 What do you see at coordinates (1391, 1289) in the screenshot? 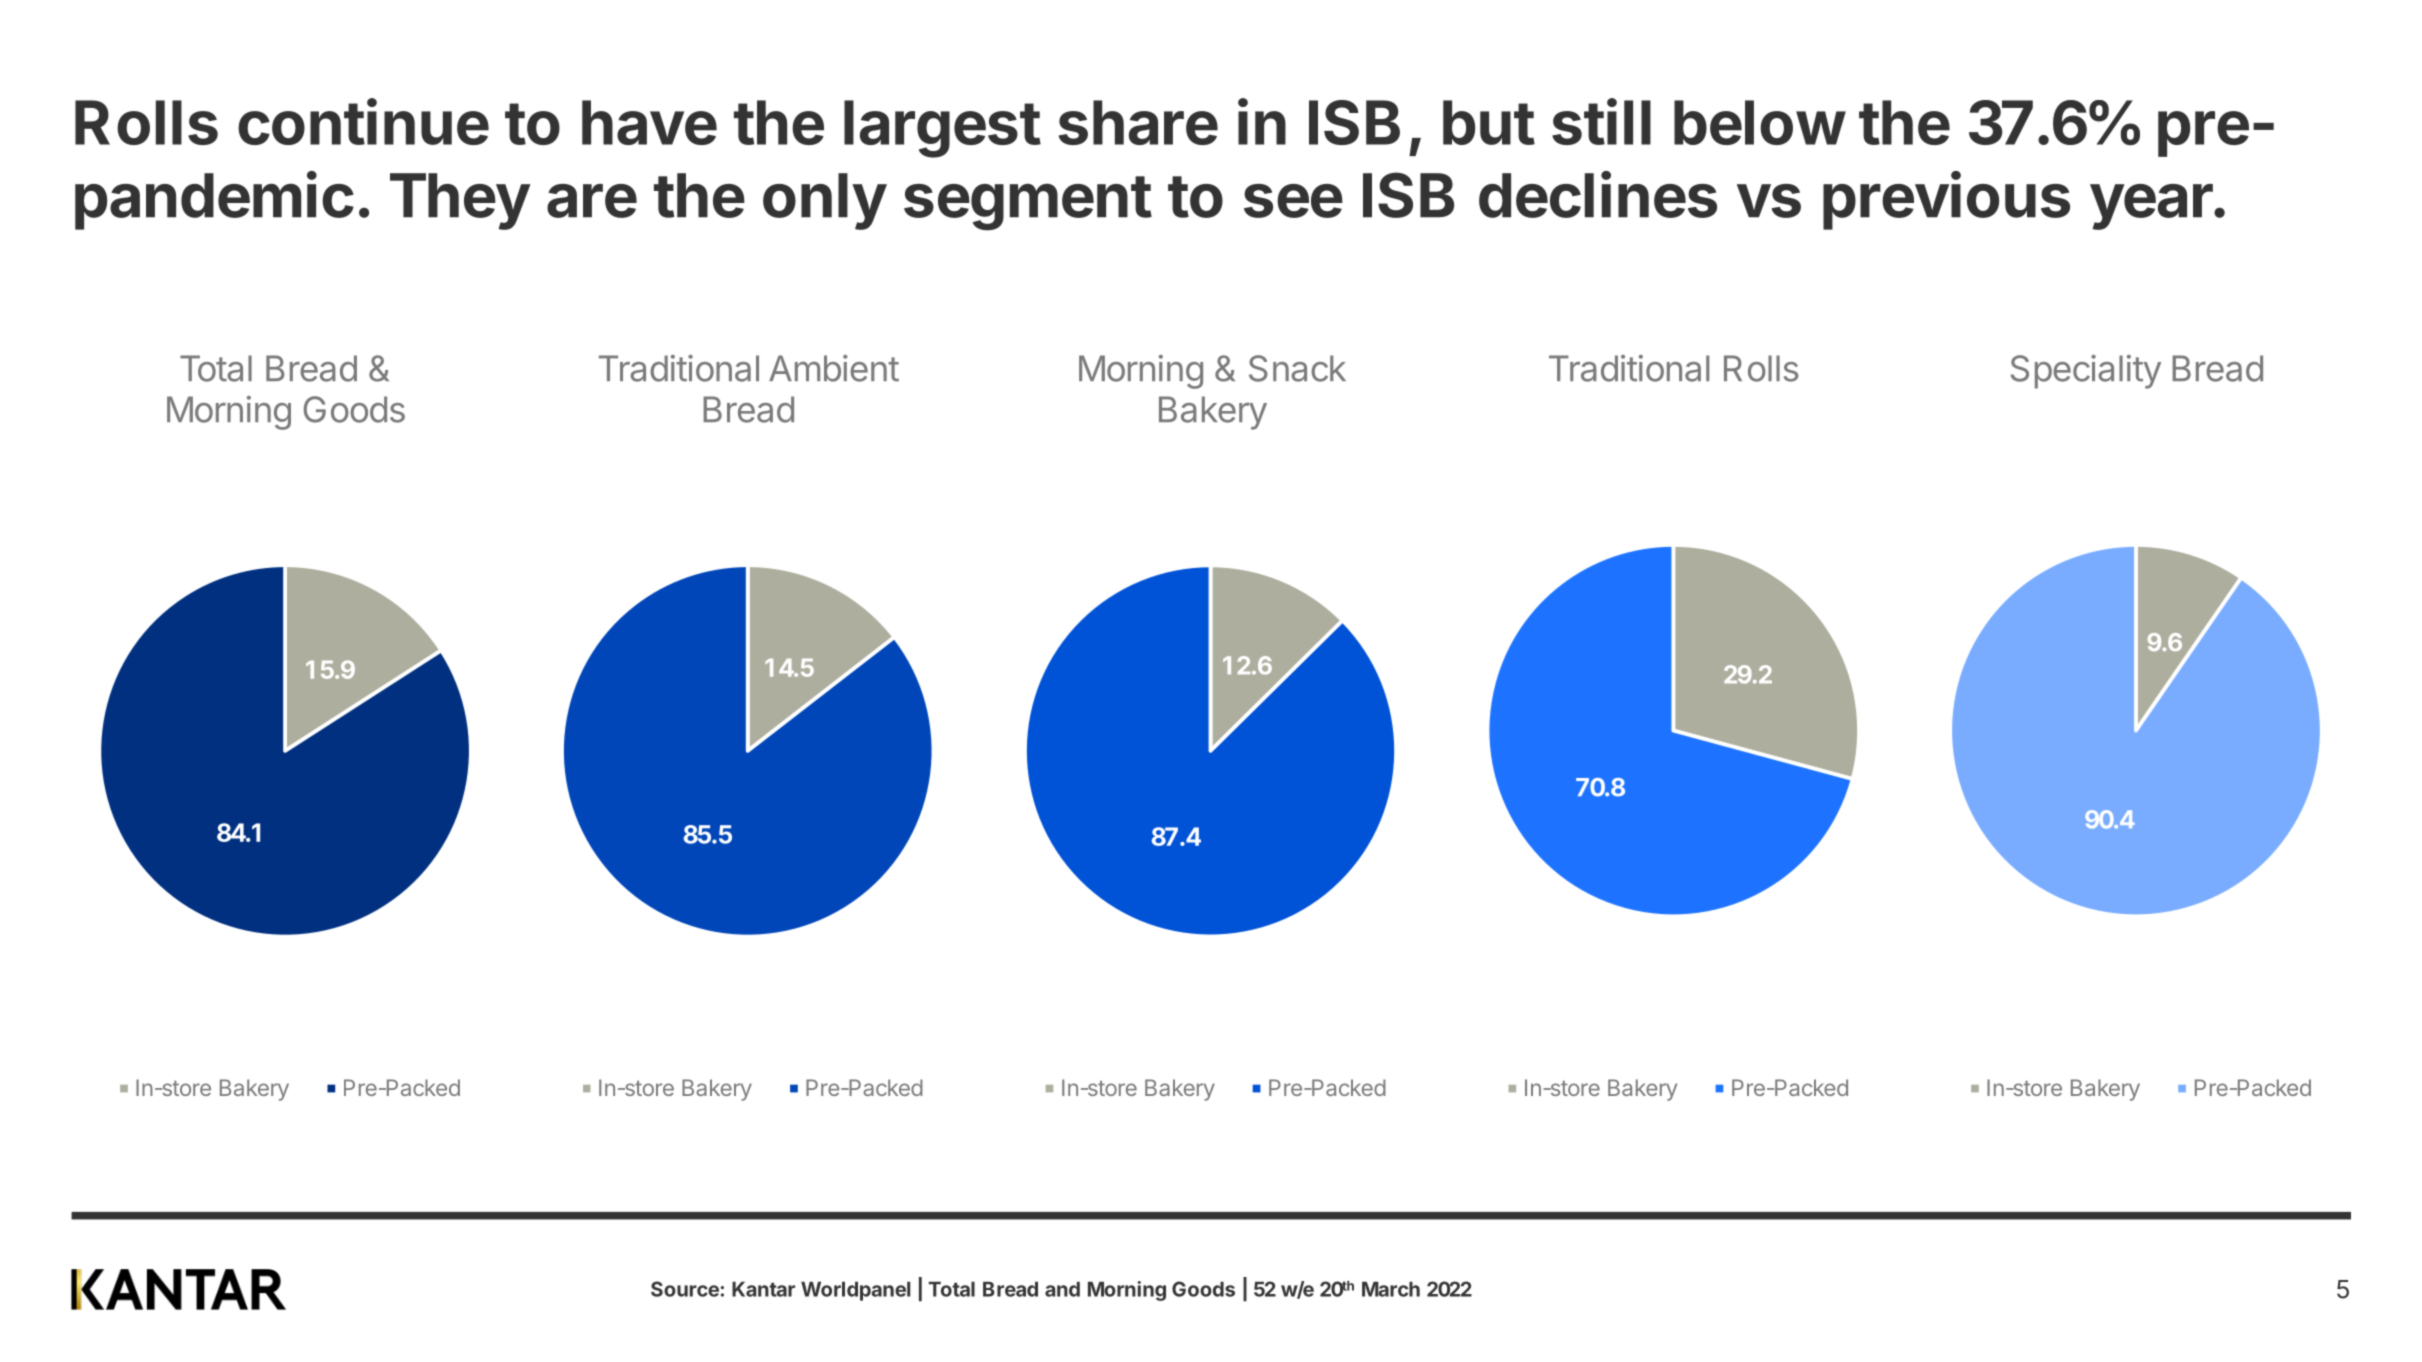
I see `March` at bounding box center [1391, 1289].
